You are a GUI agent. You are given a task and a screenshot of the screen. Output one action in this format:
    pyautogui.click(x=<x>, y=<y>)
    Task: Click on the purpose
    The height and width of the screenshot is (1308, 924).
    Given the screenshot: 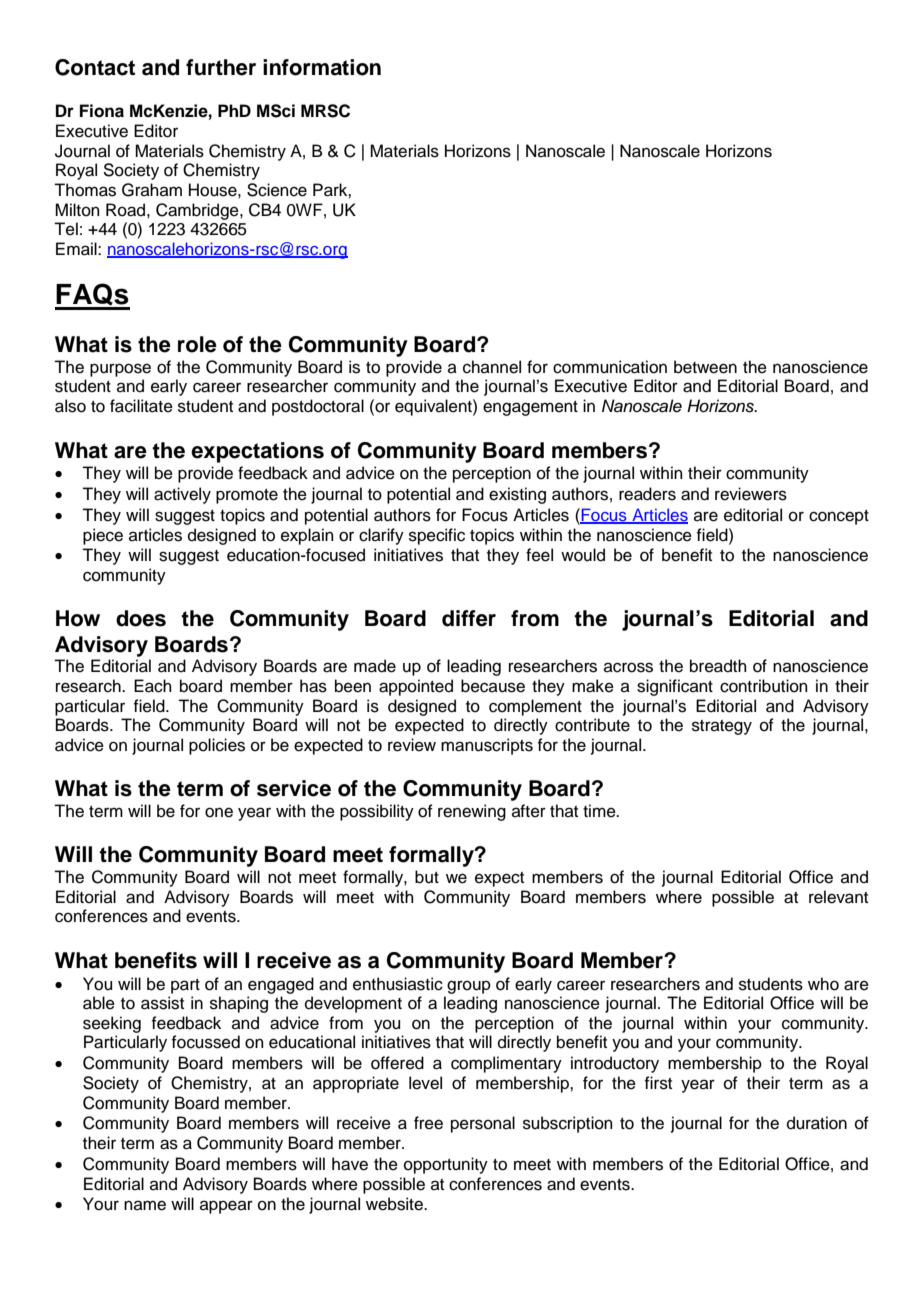 What is the action you would take?
    pyautogui.click(x=120, y=370)
